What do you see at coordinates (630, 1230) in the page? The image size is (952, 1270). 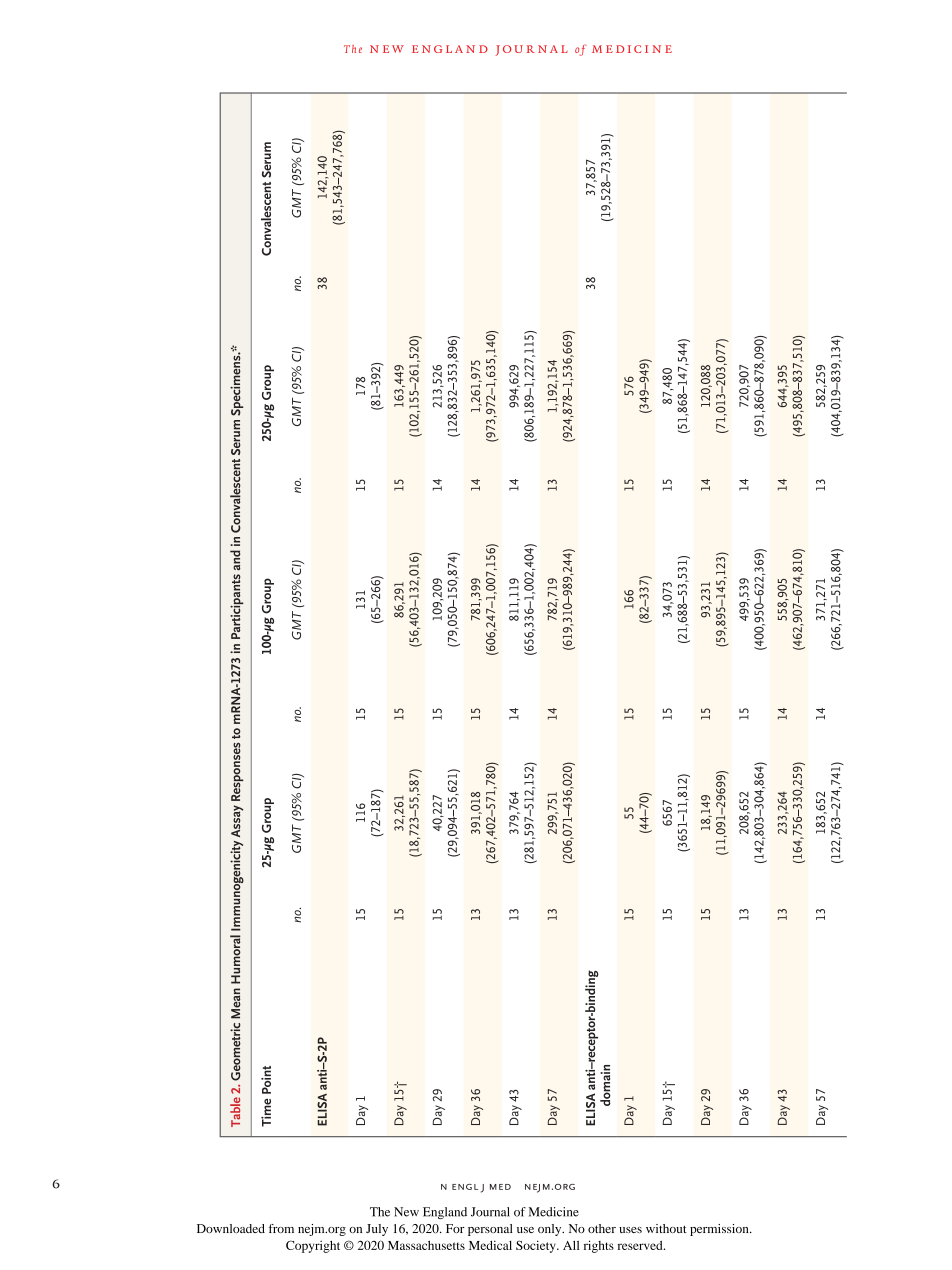 I see `uses` at bounding box center [630, 1230].
